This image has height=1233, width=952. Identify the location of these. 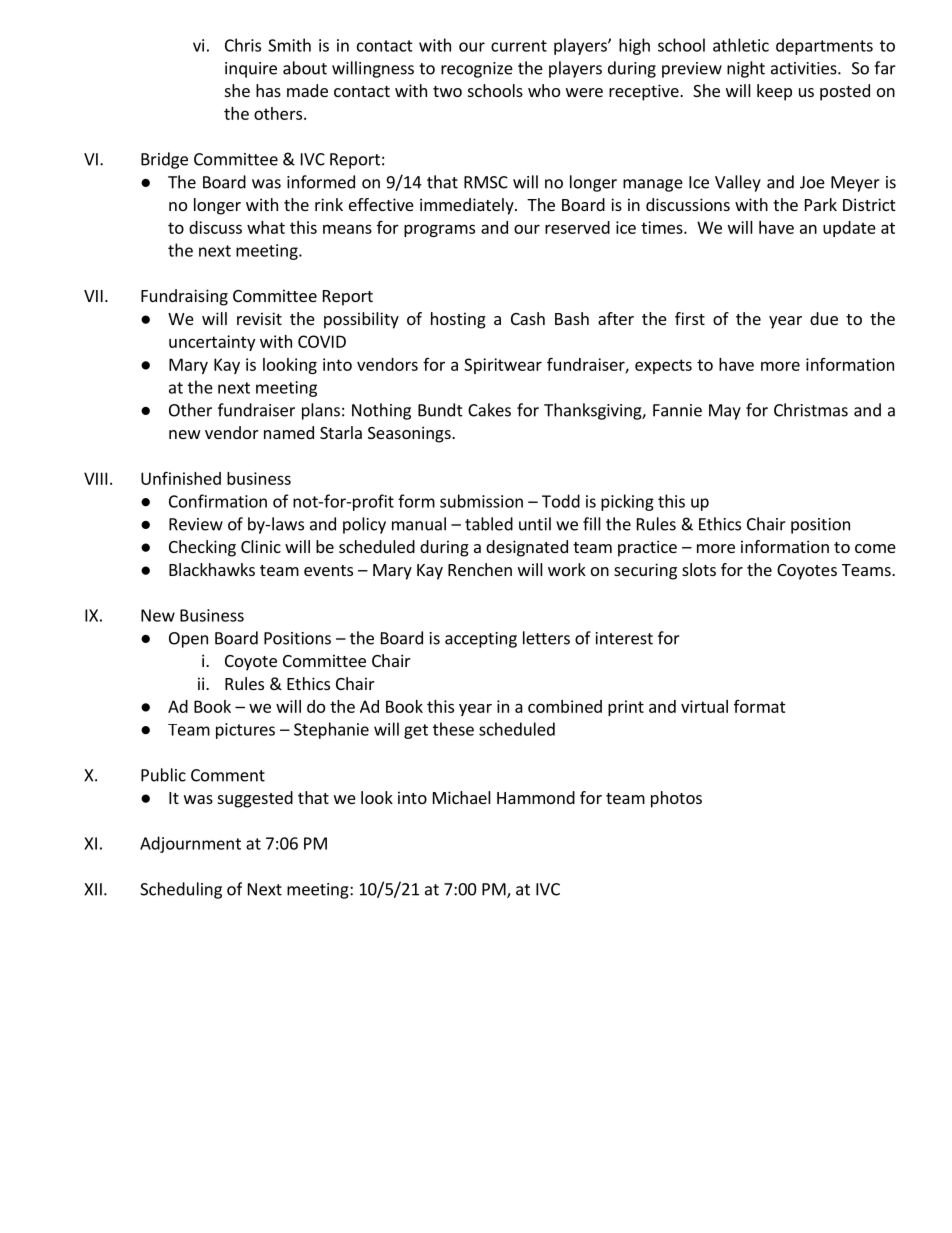
(453, 729).
